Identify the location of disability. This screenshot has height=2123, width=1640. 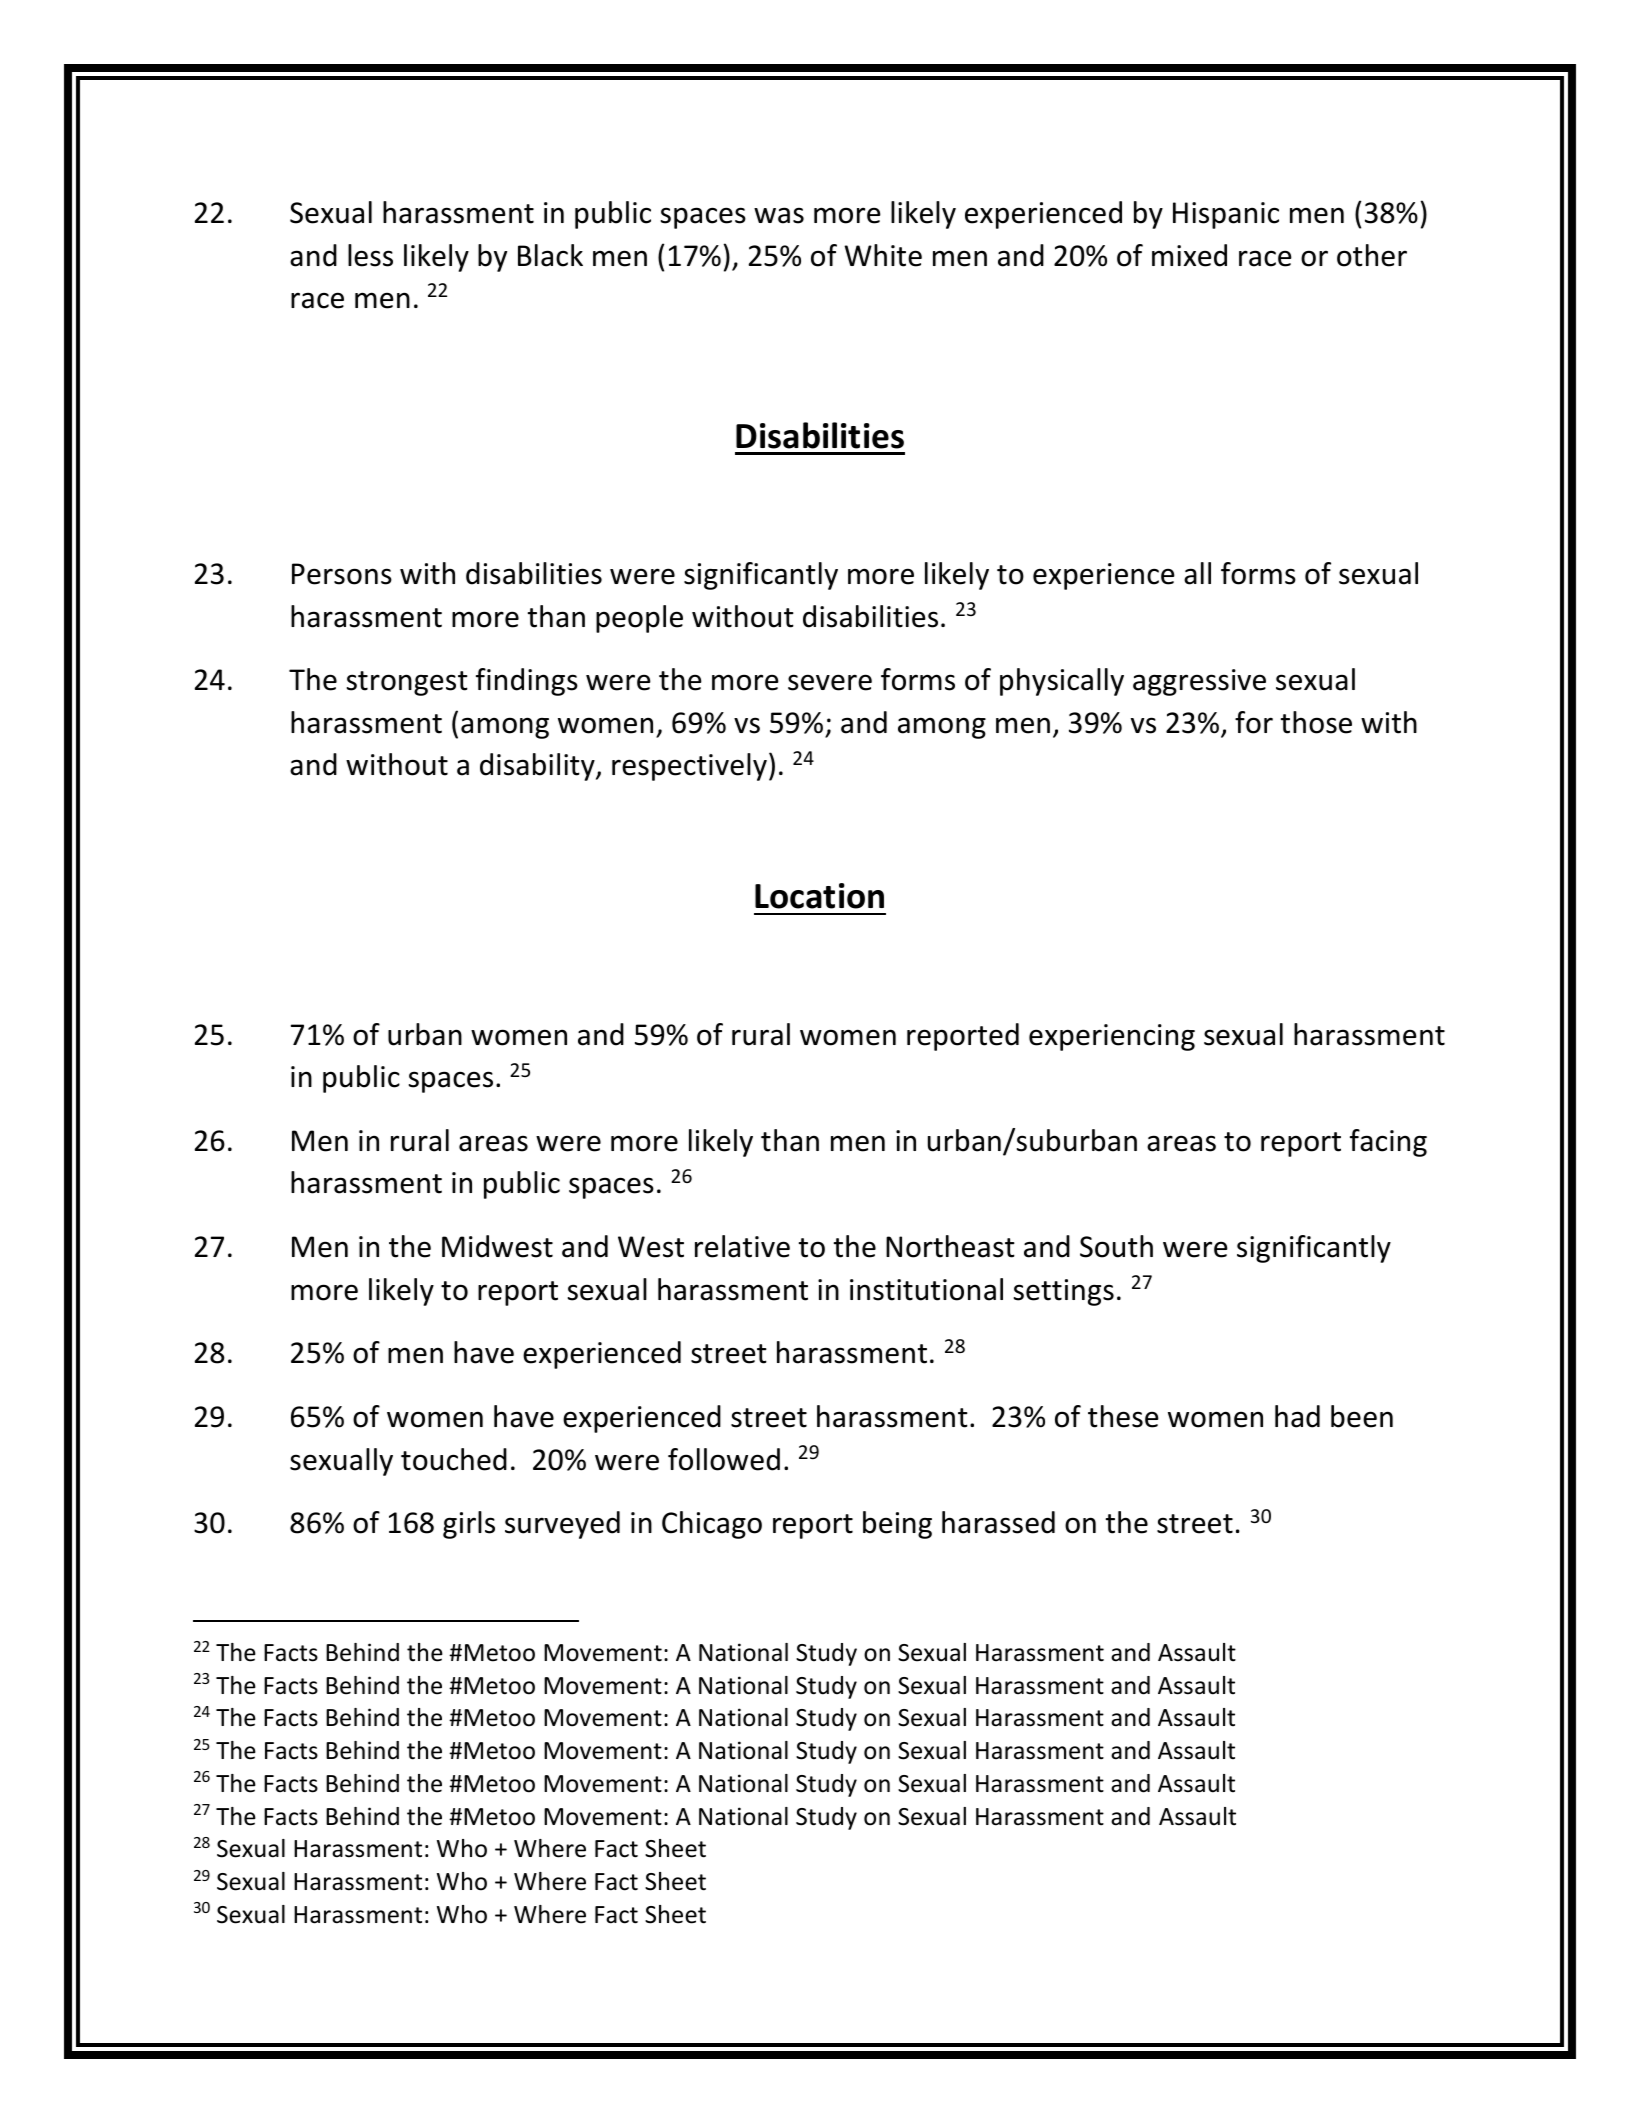
(538, 767).
